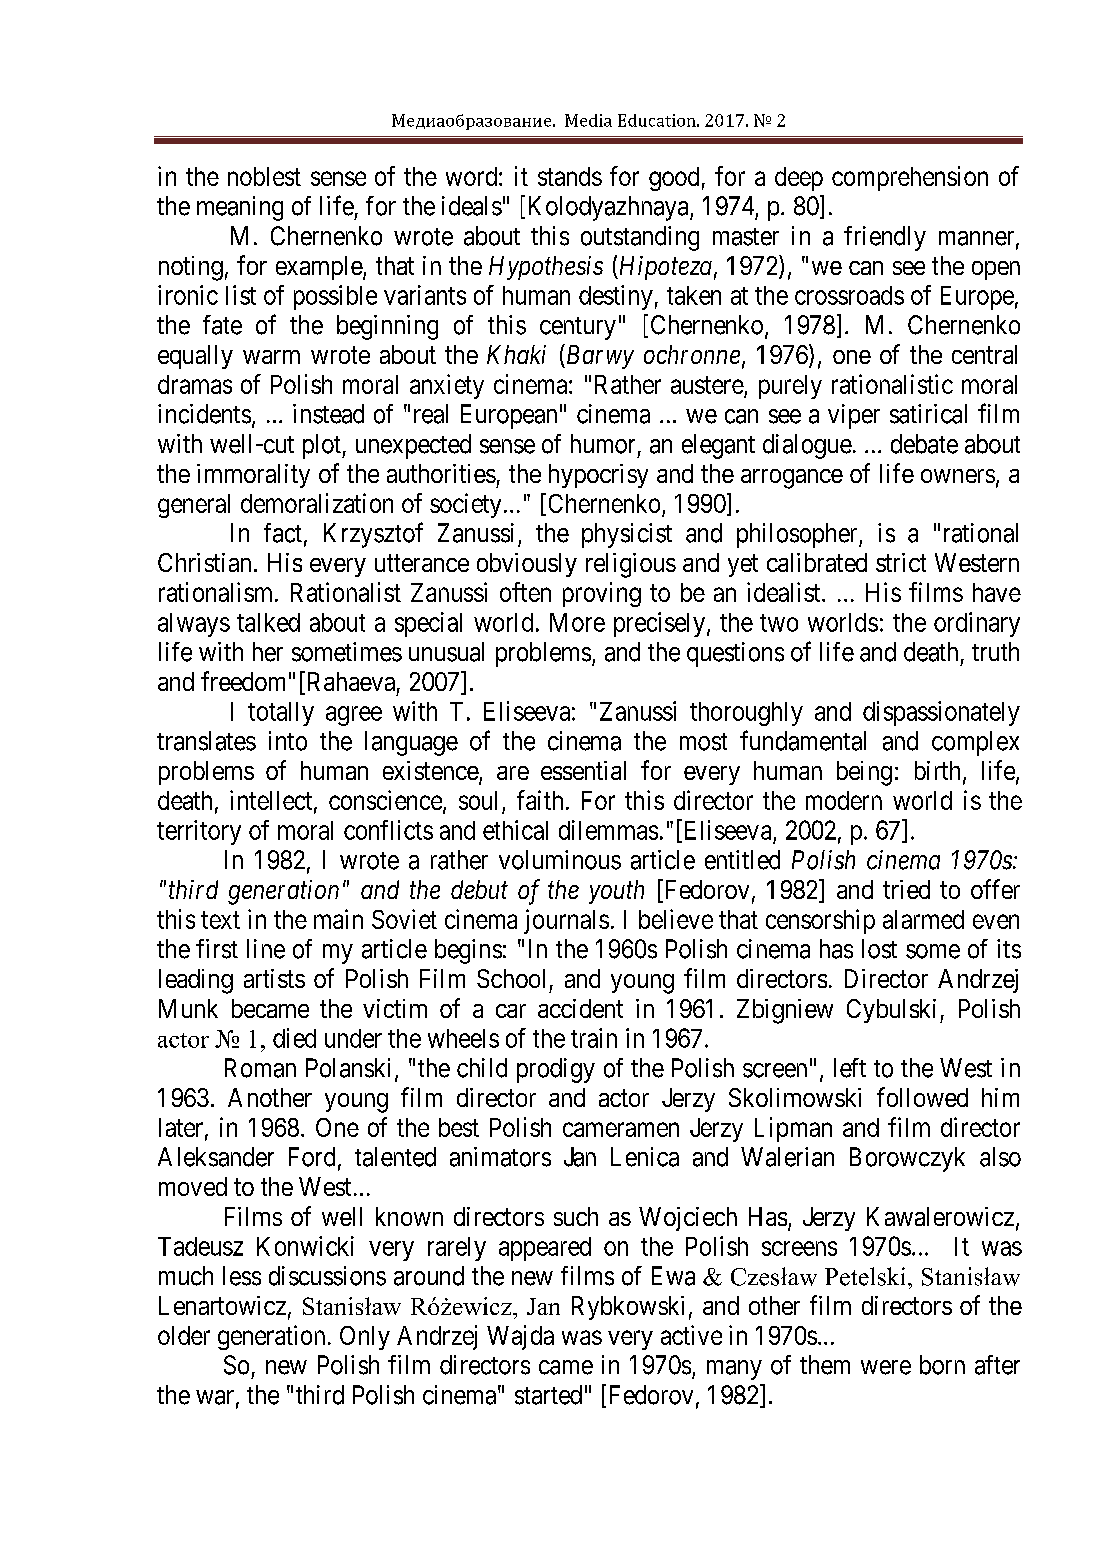 This screenshot has width=1099, height=1554. Describe the element at coordinates (365, 1338) in the screenshot. I see `Only` at that location.
